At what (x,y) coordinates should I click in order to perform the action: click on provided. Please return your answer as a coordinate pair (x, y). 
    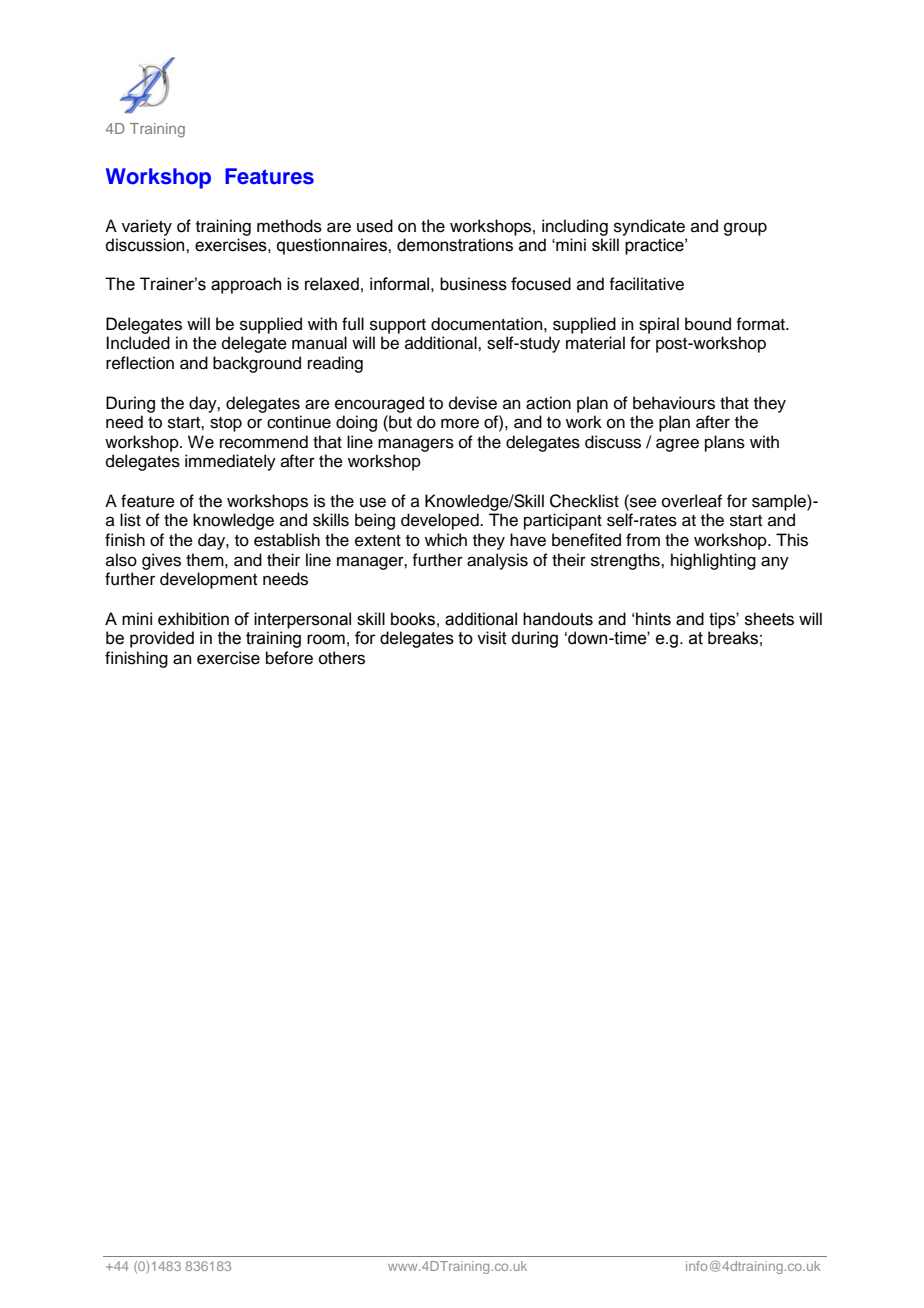
    Looking at the image, I should click on (162, 639).
